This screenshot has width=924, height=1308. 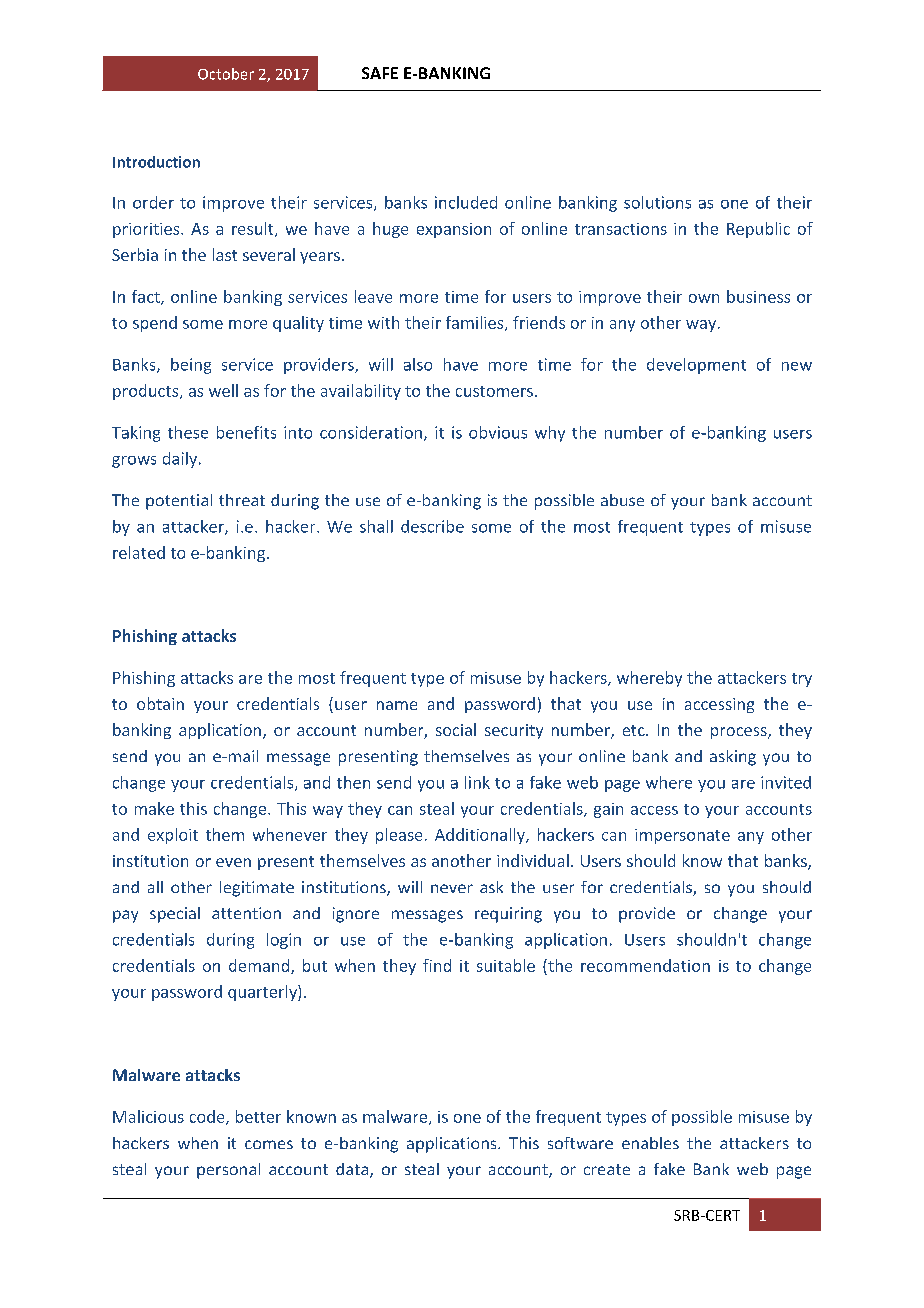 I want to click on SAFE, so click(x=380, y=73).
